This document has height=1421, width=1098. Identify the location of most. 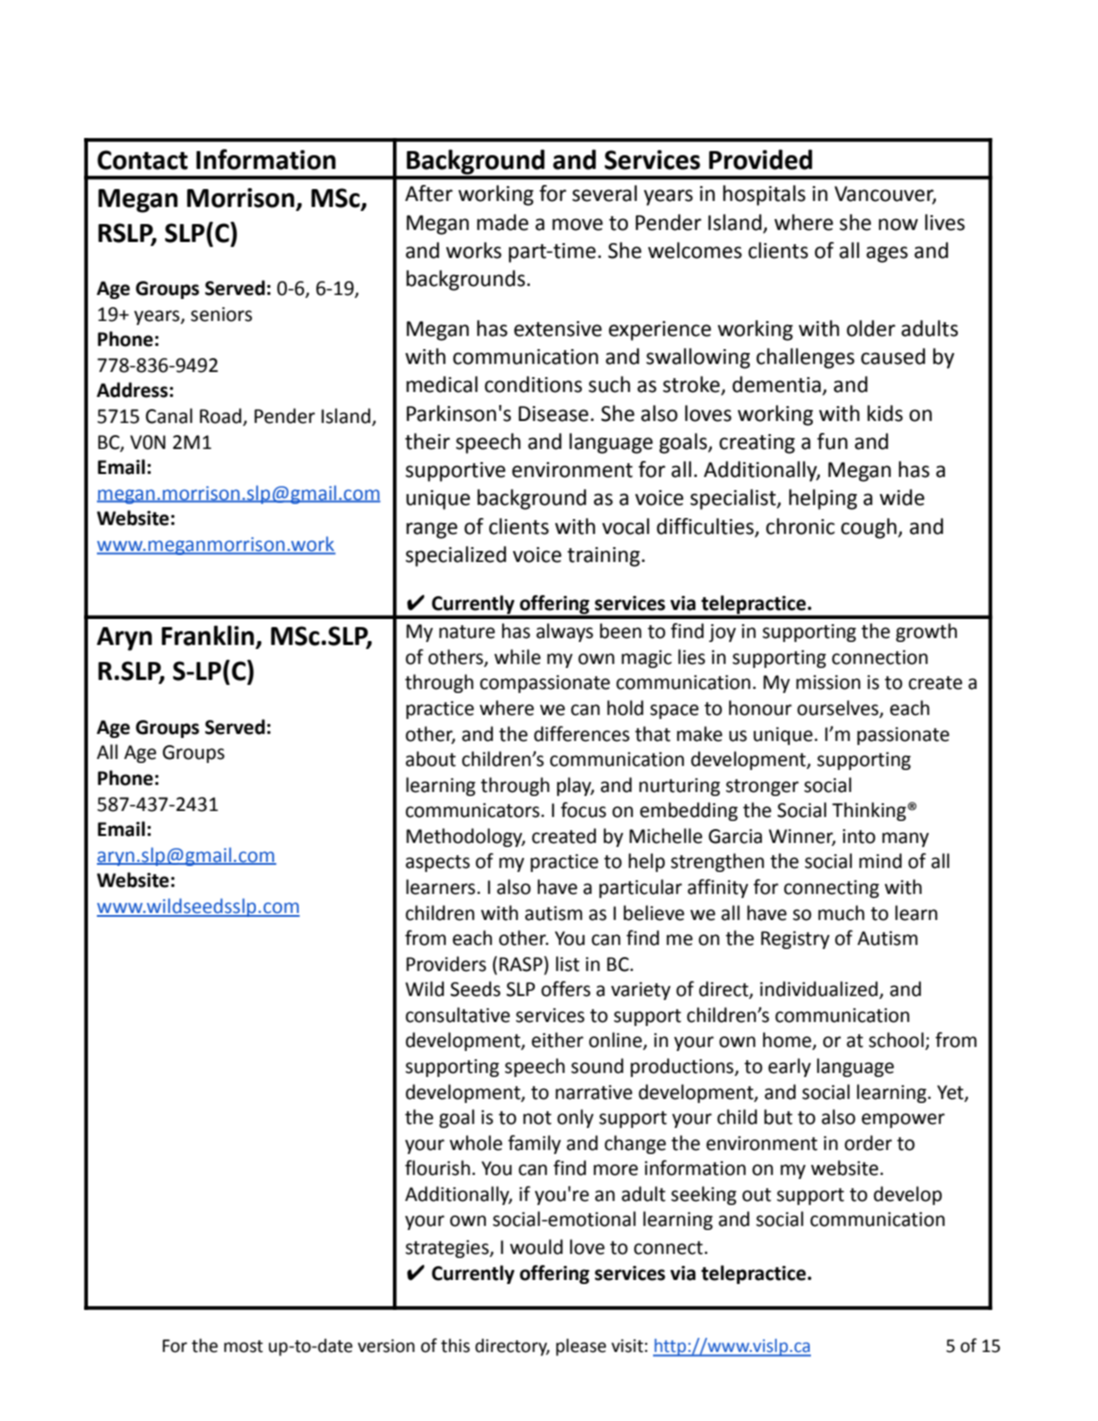
(243, 1346).
